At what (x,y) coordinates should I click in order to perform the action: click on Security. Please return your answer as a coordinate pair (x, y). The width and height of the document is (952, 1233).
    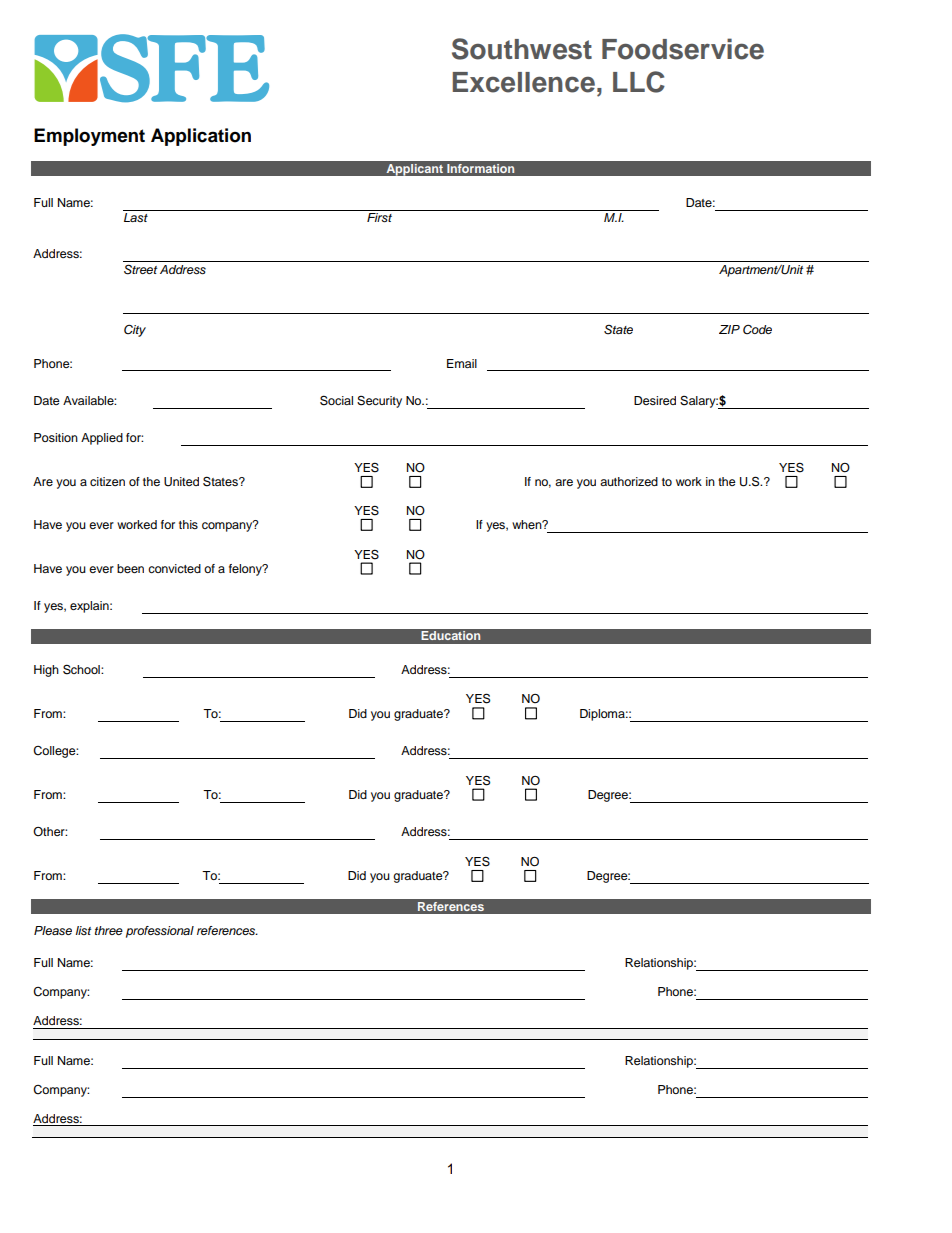
    Looking at the image, I should click on (379, 402).
